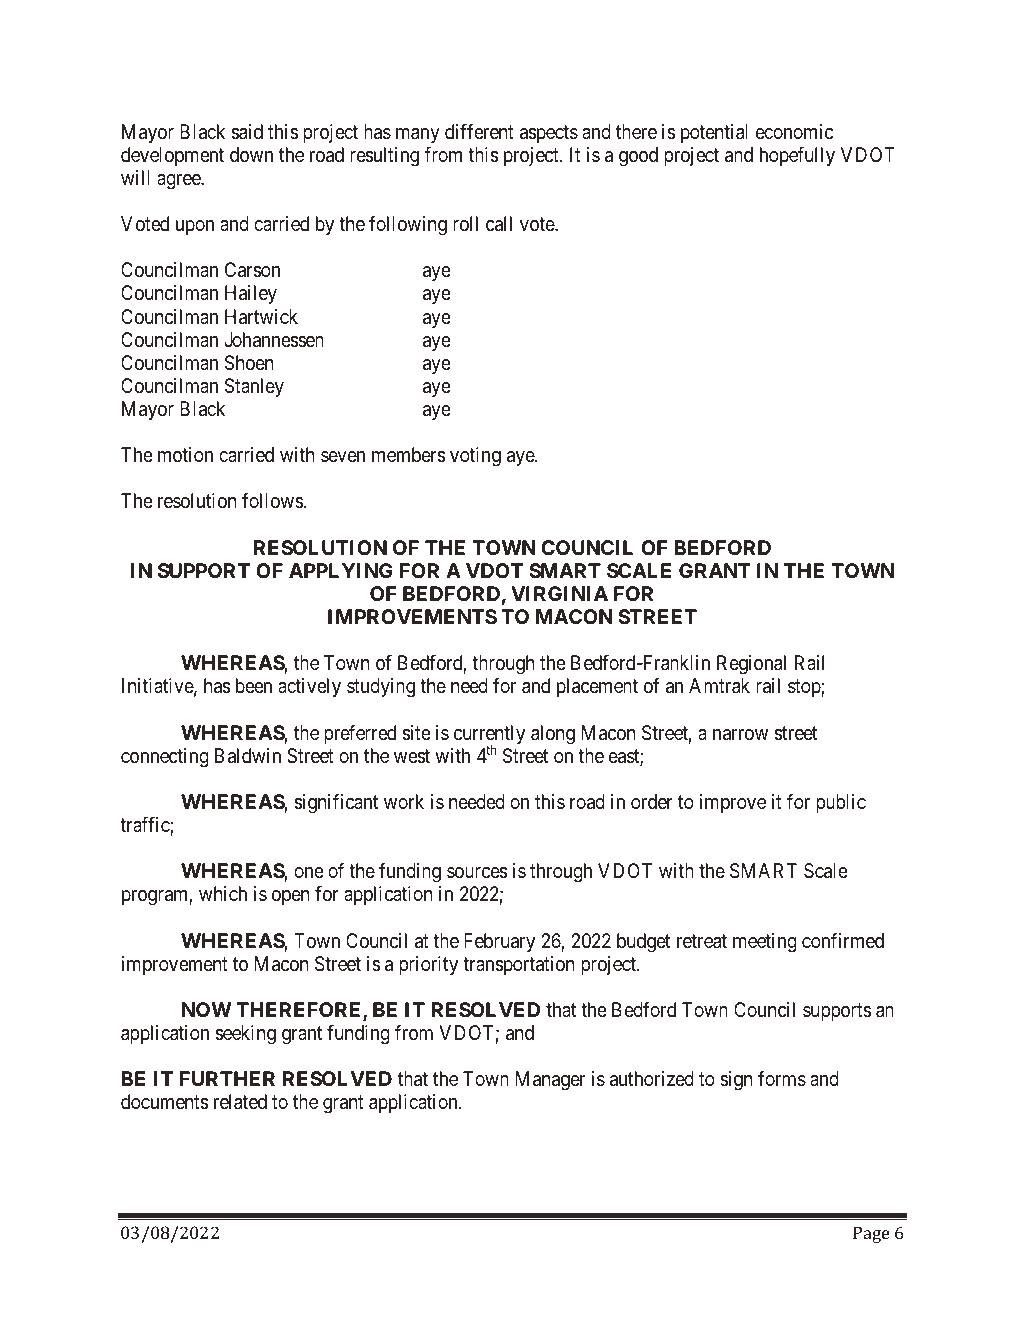  I want to click on different, so click(479, 131).
